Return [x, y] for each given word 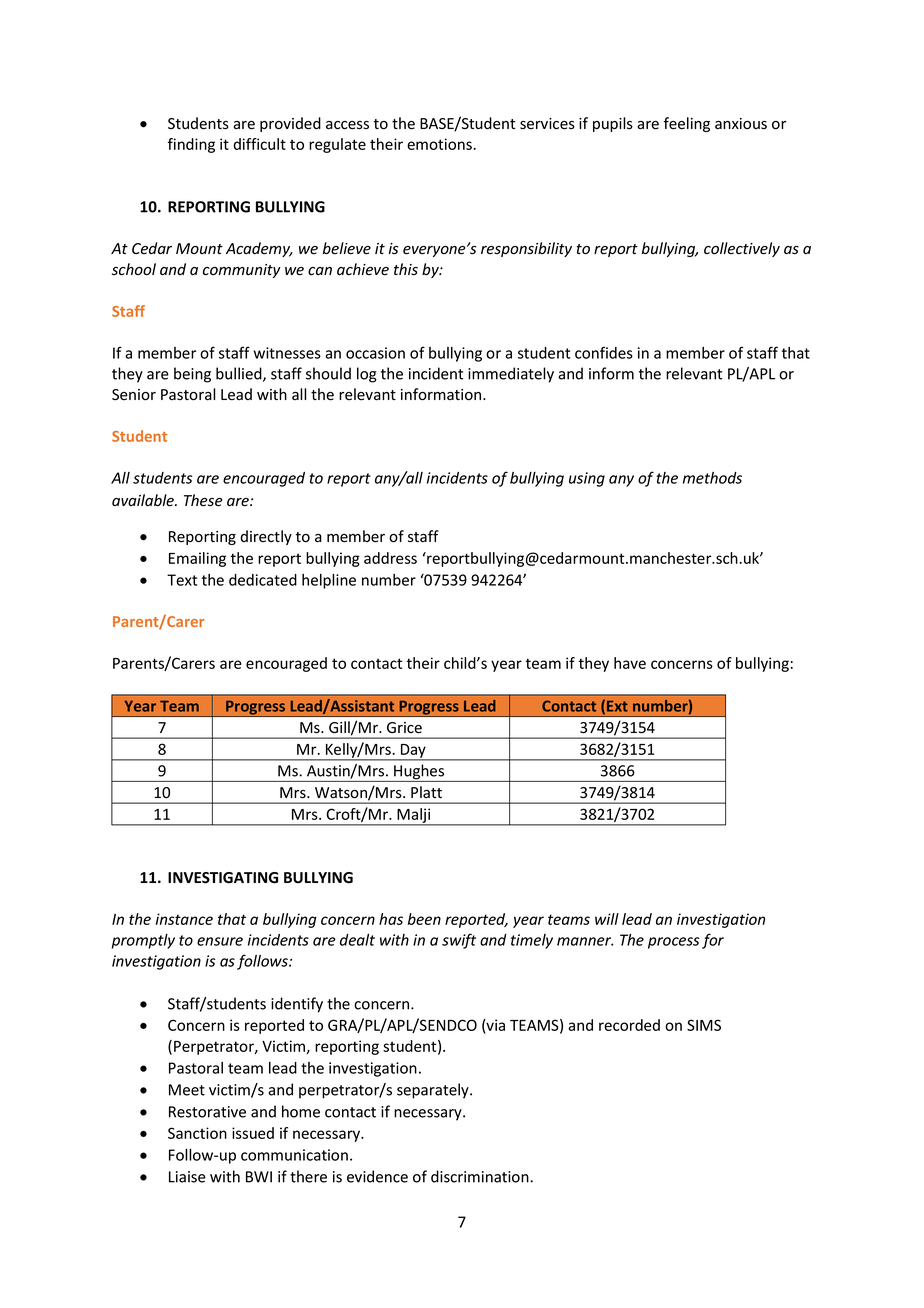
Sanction [197, 1133]
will [607, 919]
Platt [426, 792]
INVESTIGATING [223, 878]
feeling [687, 124]
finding [191, 145]
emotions [440, 144]
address [390, 558]
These [203, 500]
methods [712, 478]
